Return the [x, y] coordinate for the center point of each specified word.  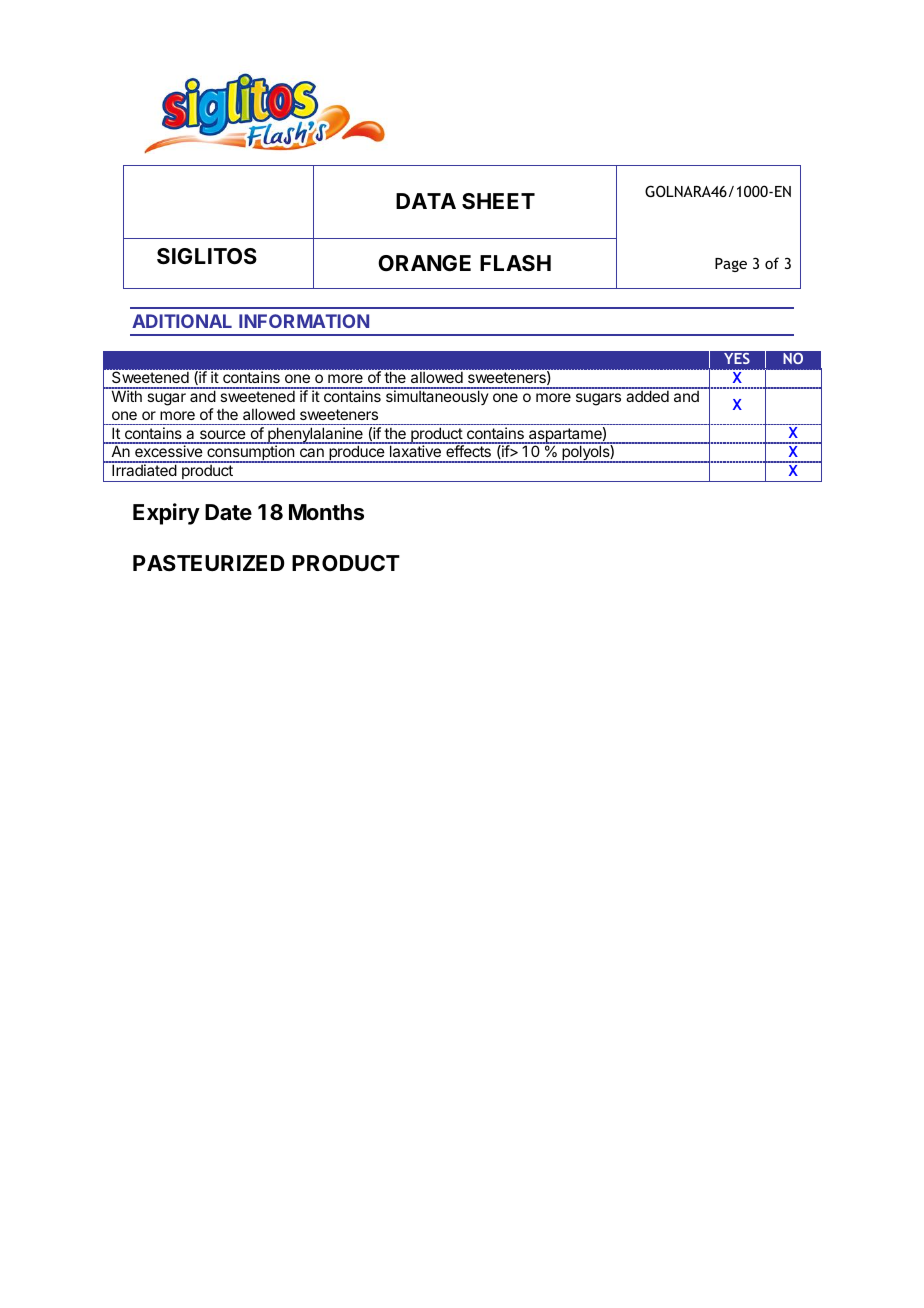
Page [731, 265]
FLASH [515, 263]
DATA [426, 201]
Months [326, 512]
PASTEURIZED [209, 563]
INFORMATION [304, 321]
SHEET [498, 201]
